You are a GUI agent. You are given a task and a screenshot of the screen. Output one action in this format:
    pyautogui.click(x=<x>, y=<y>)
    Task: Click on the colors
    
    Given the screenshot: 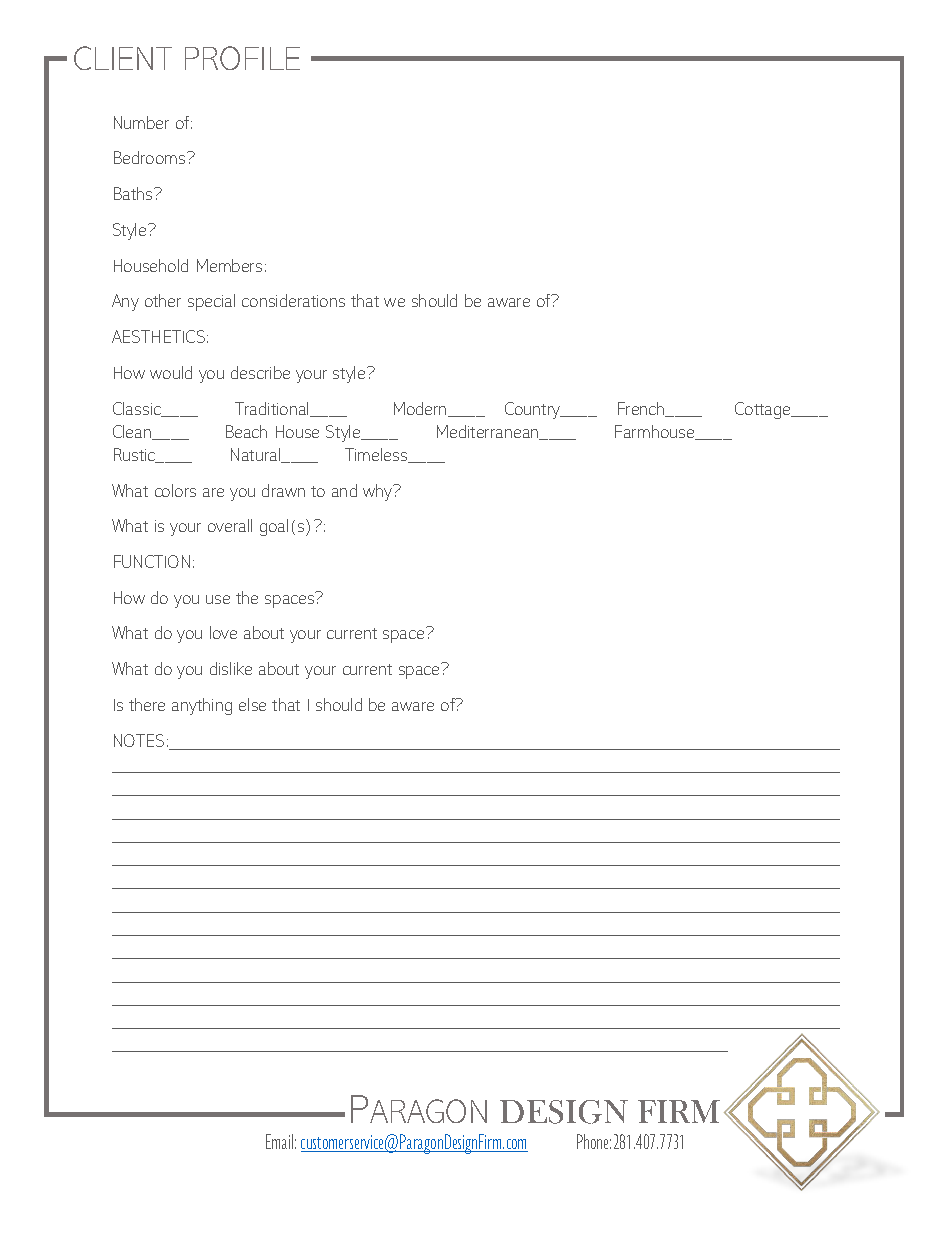 What is the action you would take?
    pyautogui.click(x=175, y=490)
